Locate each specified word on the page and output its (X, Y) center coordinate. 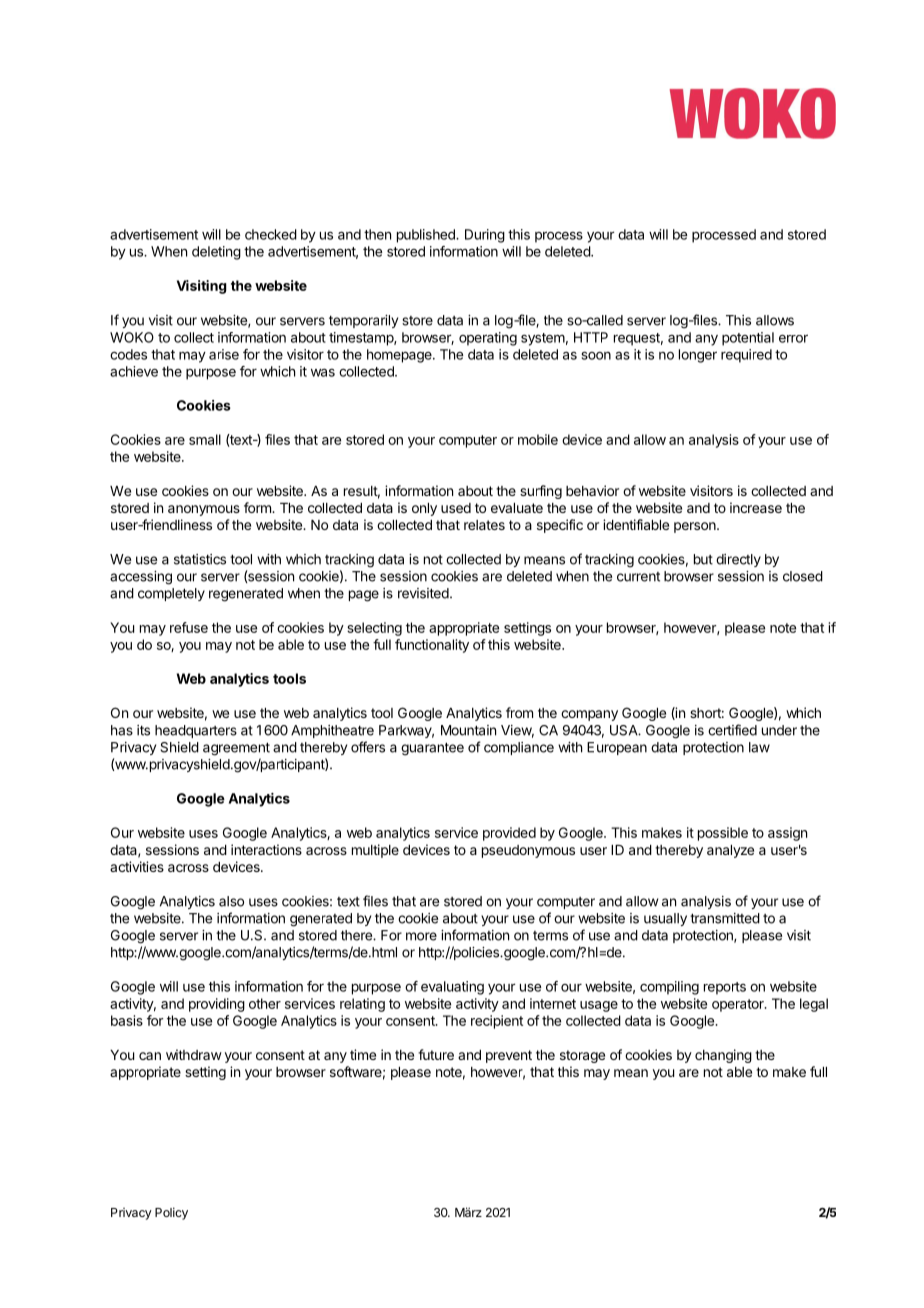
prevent (509, 1056)
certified (732, 730)
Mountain (468, 730)
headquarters (196, 731)
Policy (171, 1213)
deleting (216, 253)
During (485, 236)
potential (748, 339)
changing (723, 1056)
